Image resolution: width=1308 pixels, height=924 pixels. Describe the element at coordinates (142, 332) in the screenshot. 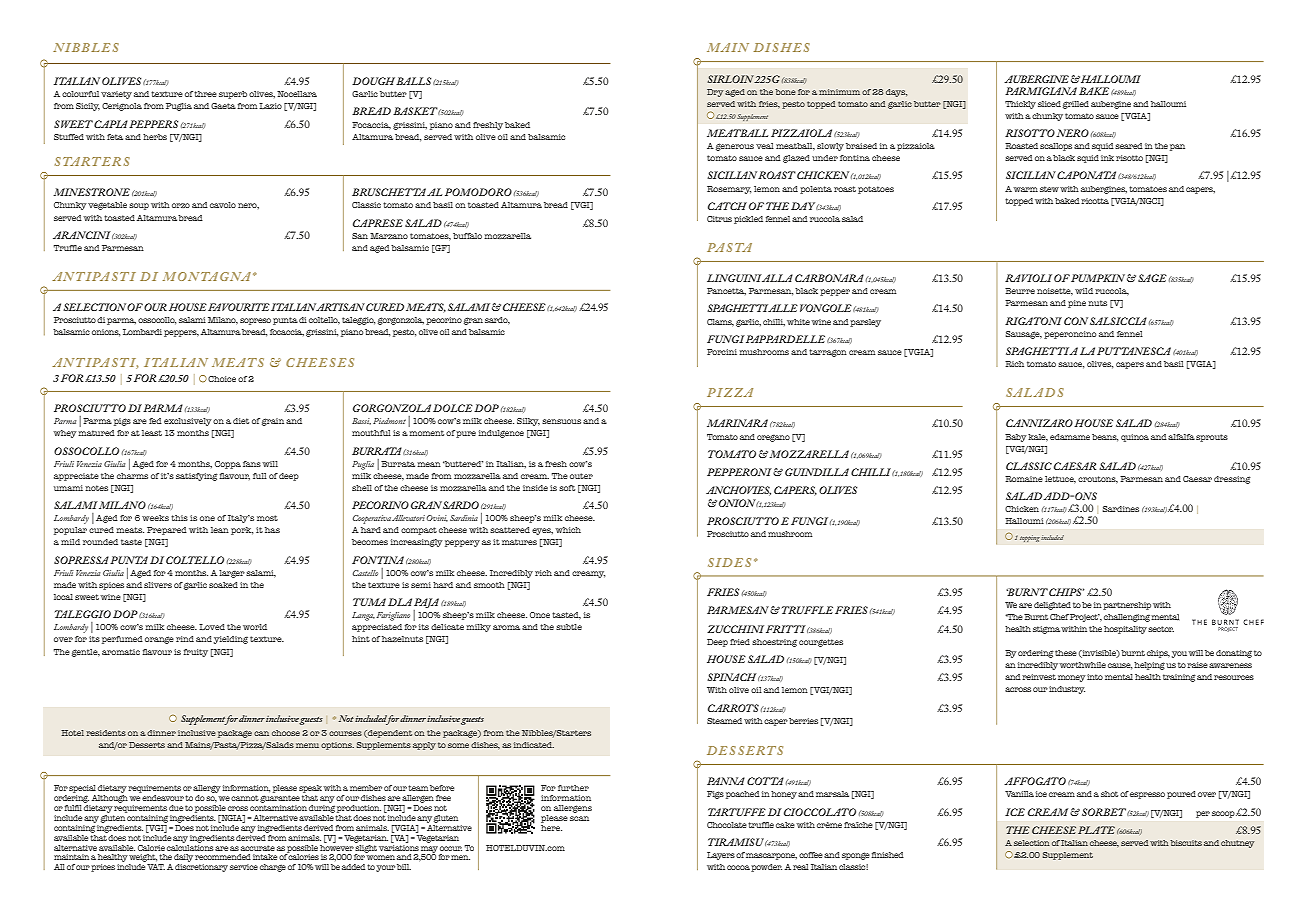

I see `Lombardi` at that location.
